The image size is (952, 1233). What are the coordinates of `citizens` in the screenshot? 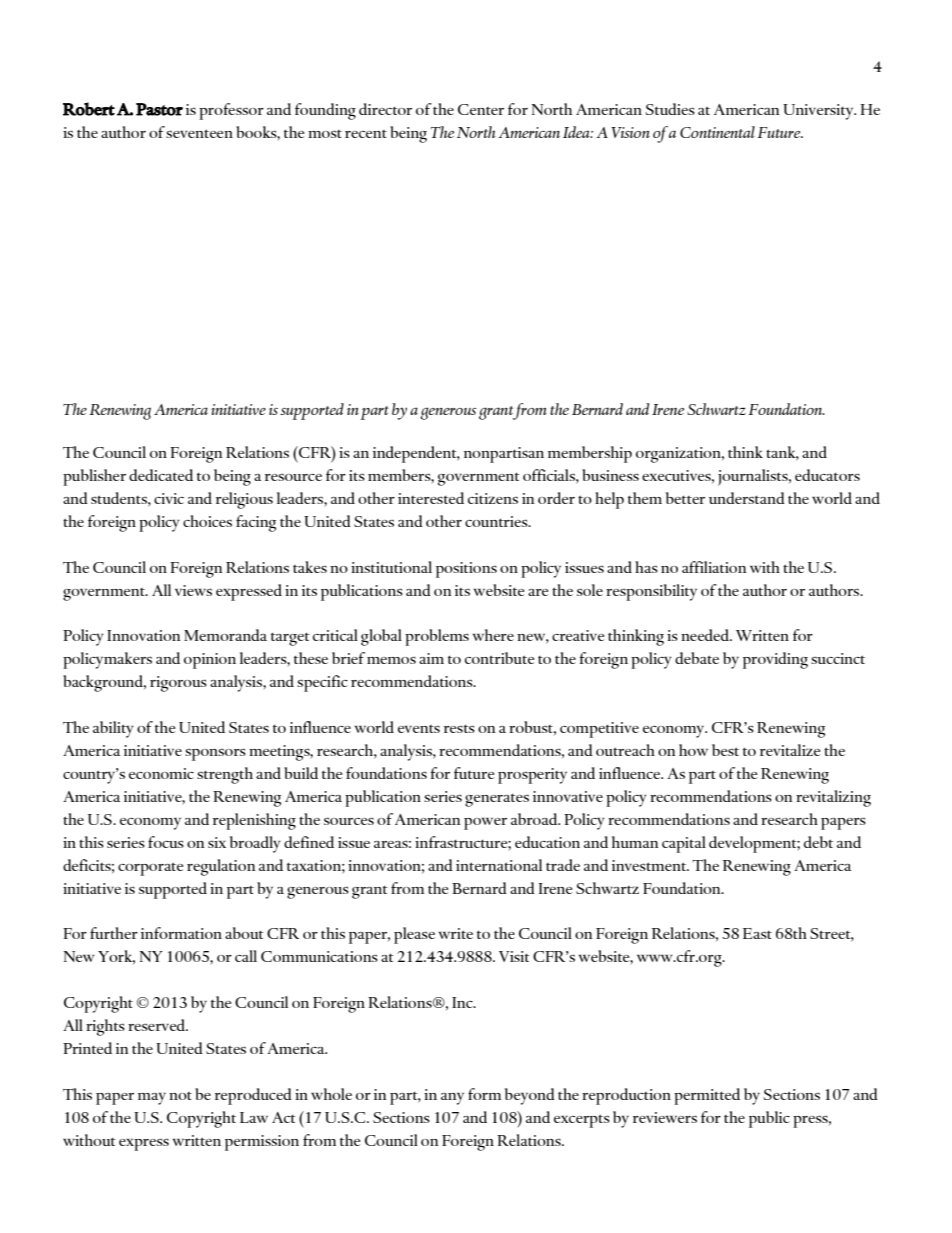 It's located at (493, 498).
